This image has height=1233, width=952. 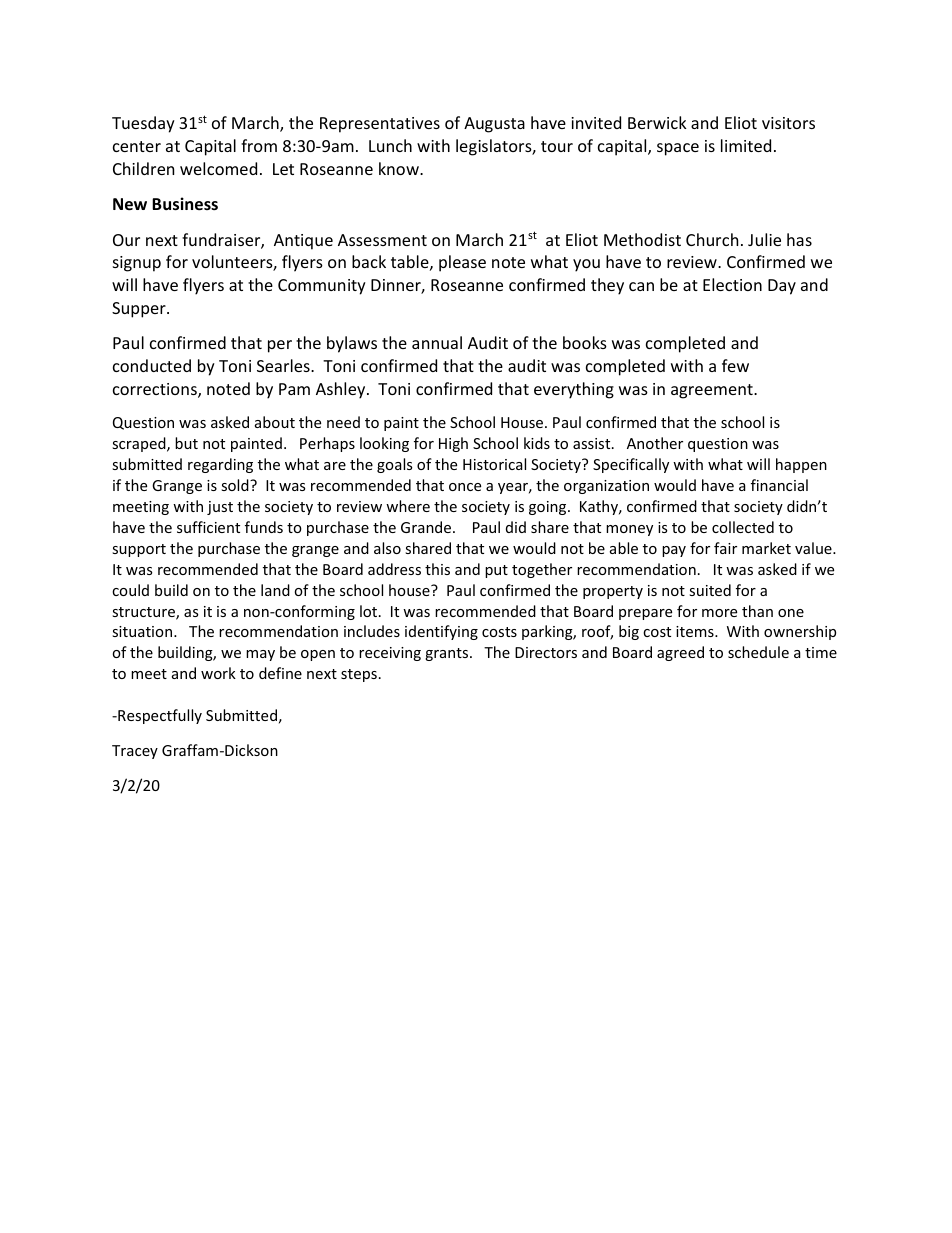 I want to click on Supper, so click(x=140, y=310).
